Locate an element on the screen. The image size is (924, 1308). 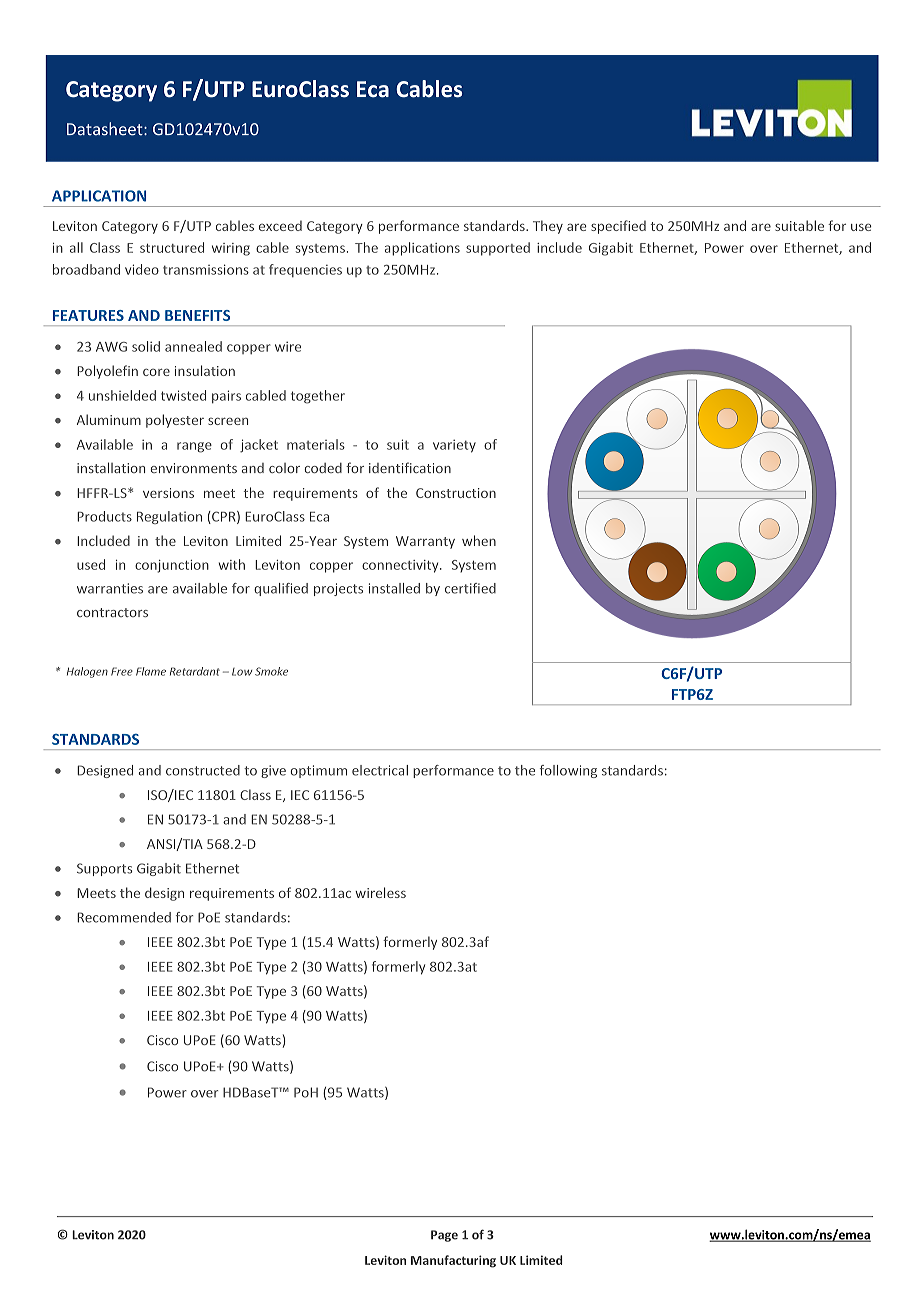
electrical is located at coordinates (380, 770).
